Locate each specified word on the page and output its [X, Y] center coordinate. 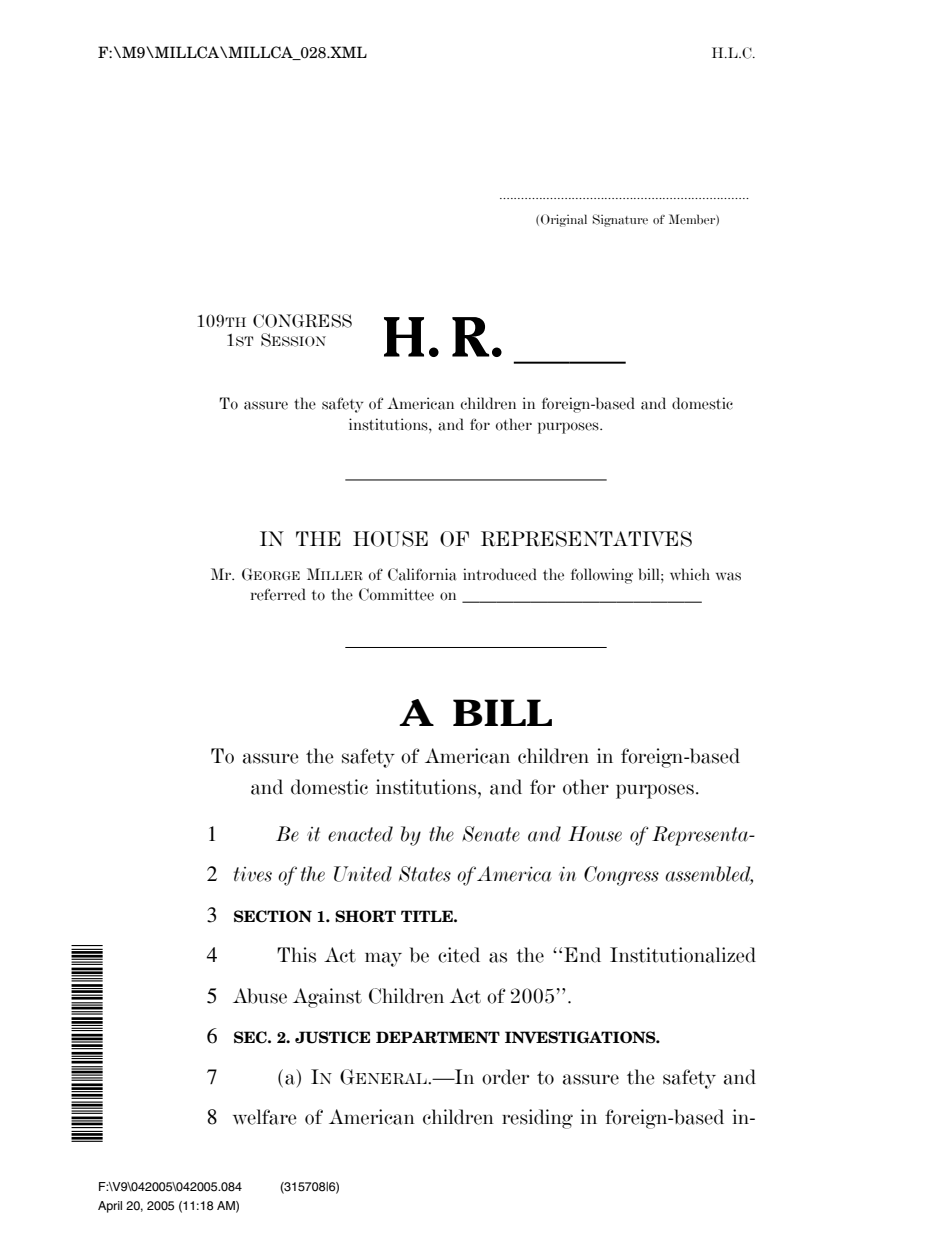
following [602, 576]
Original [564, 220]
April [110, 1207]
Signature [620, 220]
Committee [396, 594]
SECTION [273, 916]
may [383, 959]
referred [278, 594]
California [422, 574]
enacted [360, 834]
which [690, 574]
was [728, 576]
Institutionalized [683, 955]
